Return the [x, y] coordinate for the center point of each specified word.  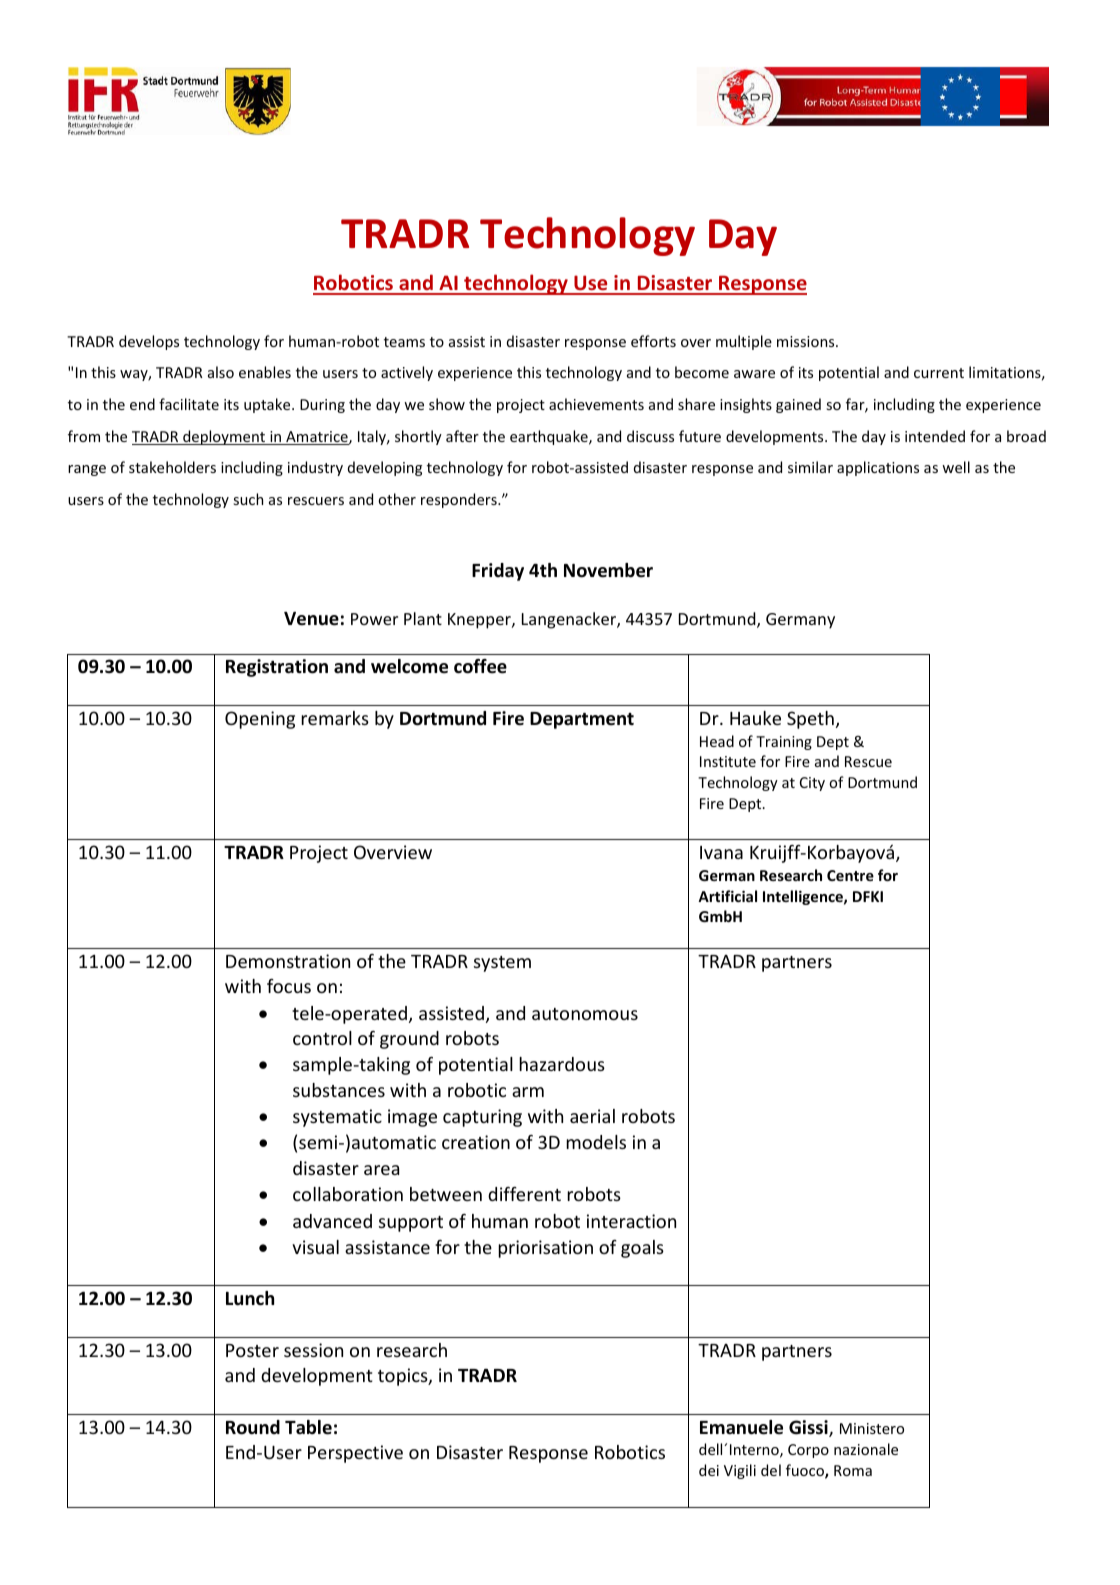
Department [582, 720]
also [221, 372]
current [939, 373]
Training [784, 743]
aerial [592, 1116]
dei [709, 1470]
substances [339, 1090]
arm [528, 1092]
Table [308, 1427]
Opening [260, 720]
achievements [596, 404]
